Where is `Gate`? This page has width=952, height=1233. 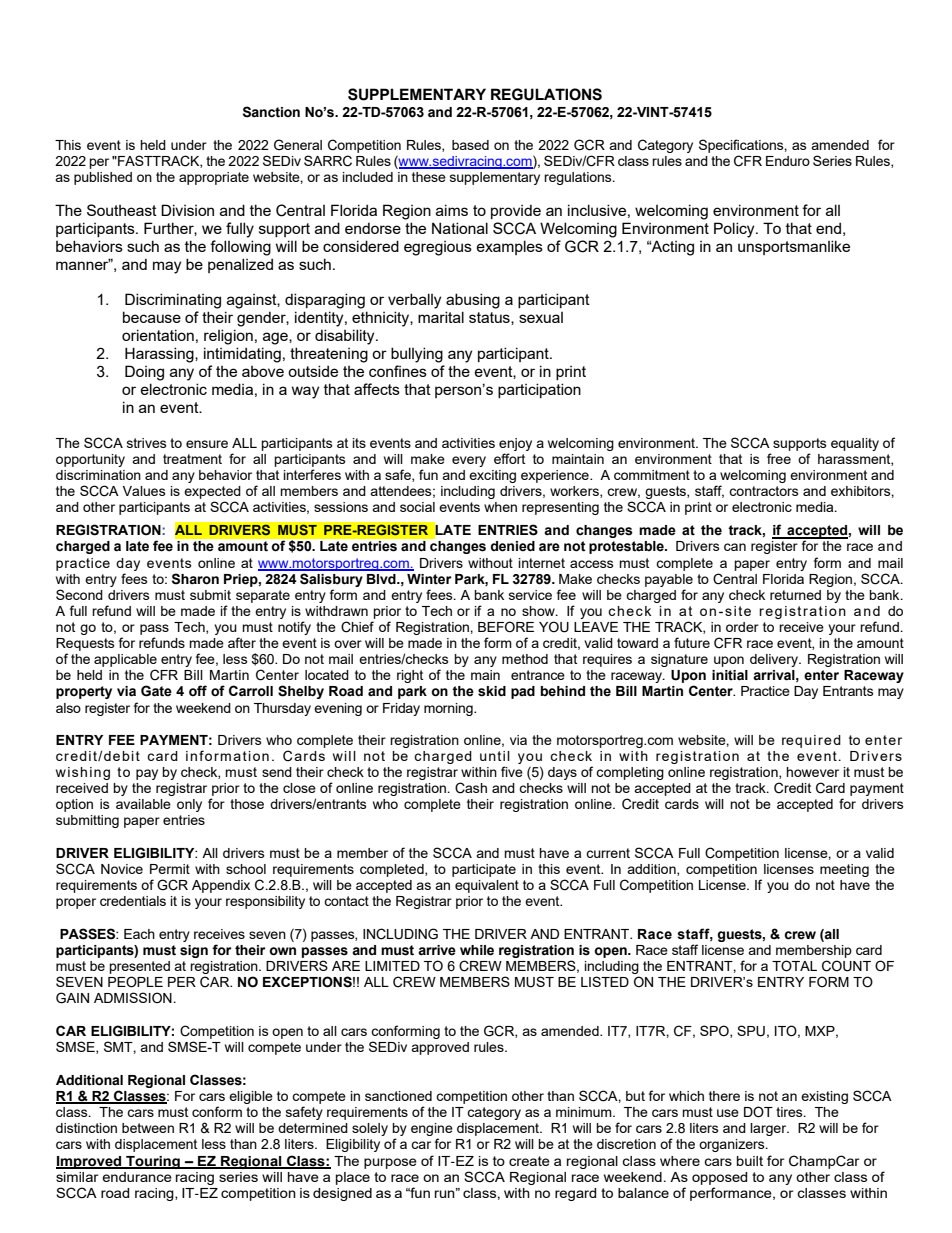
Gate is located at coordinates (156, 691).
